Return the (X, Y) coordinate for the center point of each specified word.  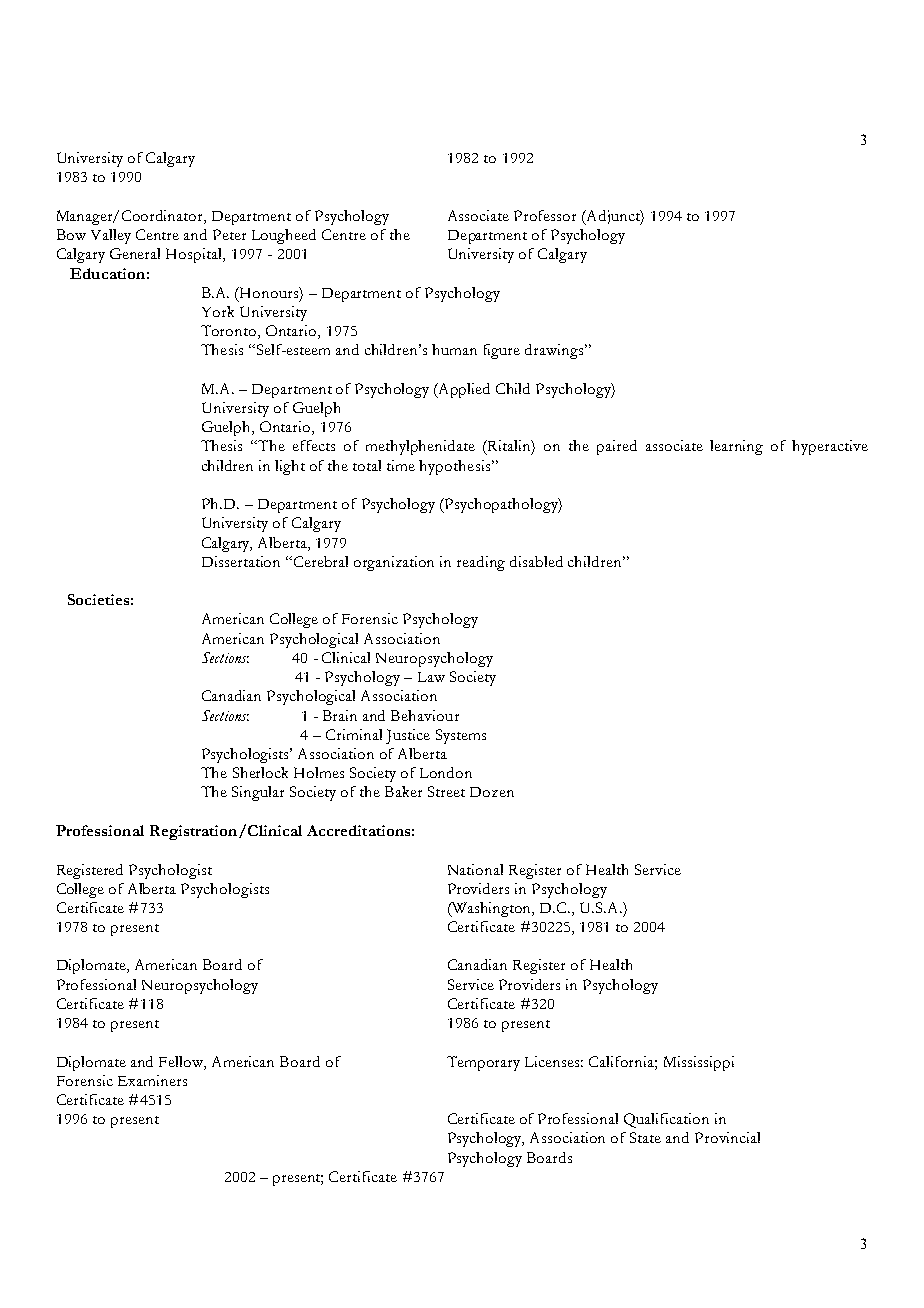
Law (431, 677)
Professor (545, 215)
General (135, 253)
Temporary (483, 1063)
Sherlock (260, 772)
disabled (536, 561)
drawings (555, 351)
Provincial (727, 1137)
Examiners (152, 1080)
